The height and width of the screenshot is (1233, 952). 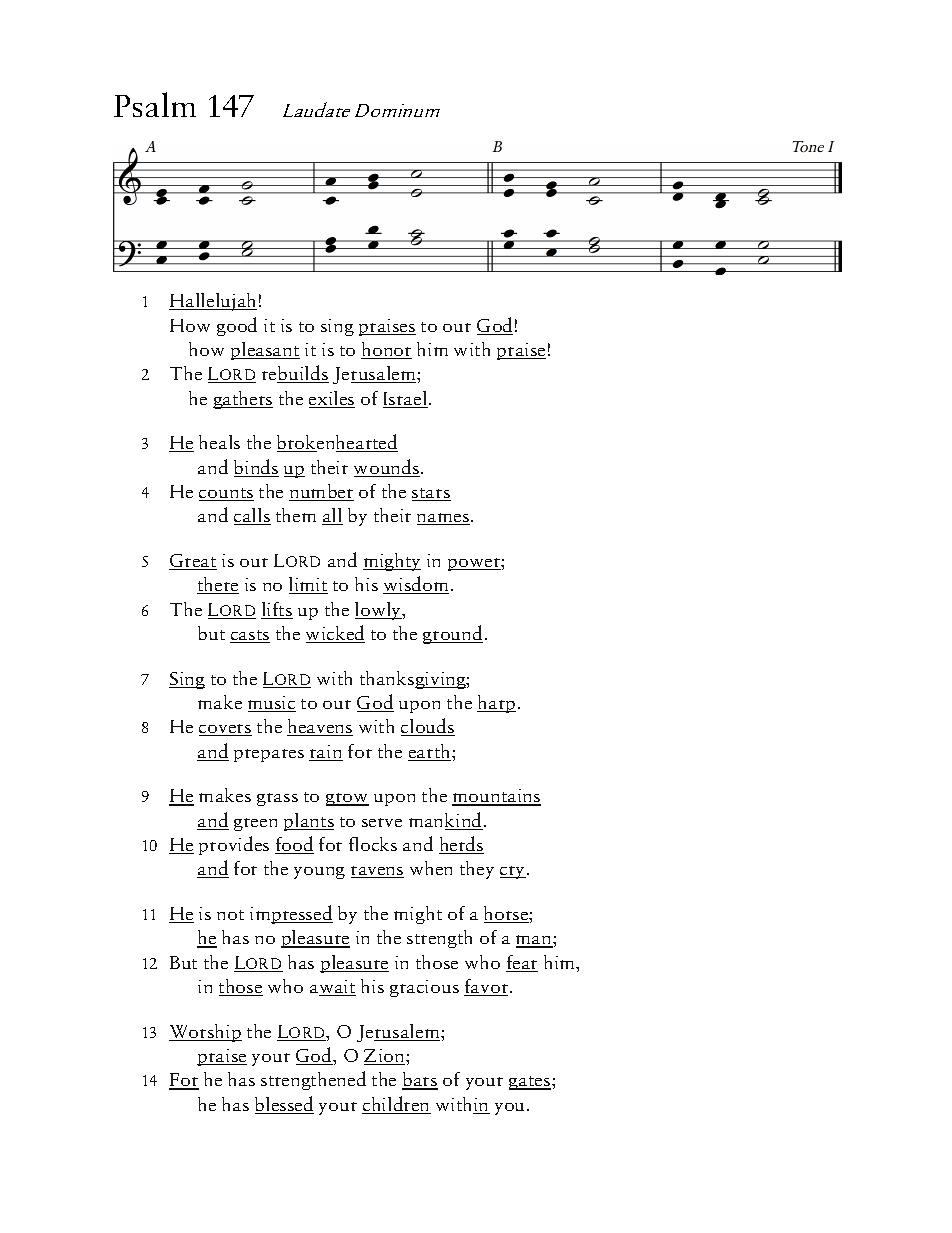 I want to click on flocks, so click(x=373, y=844).
